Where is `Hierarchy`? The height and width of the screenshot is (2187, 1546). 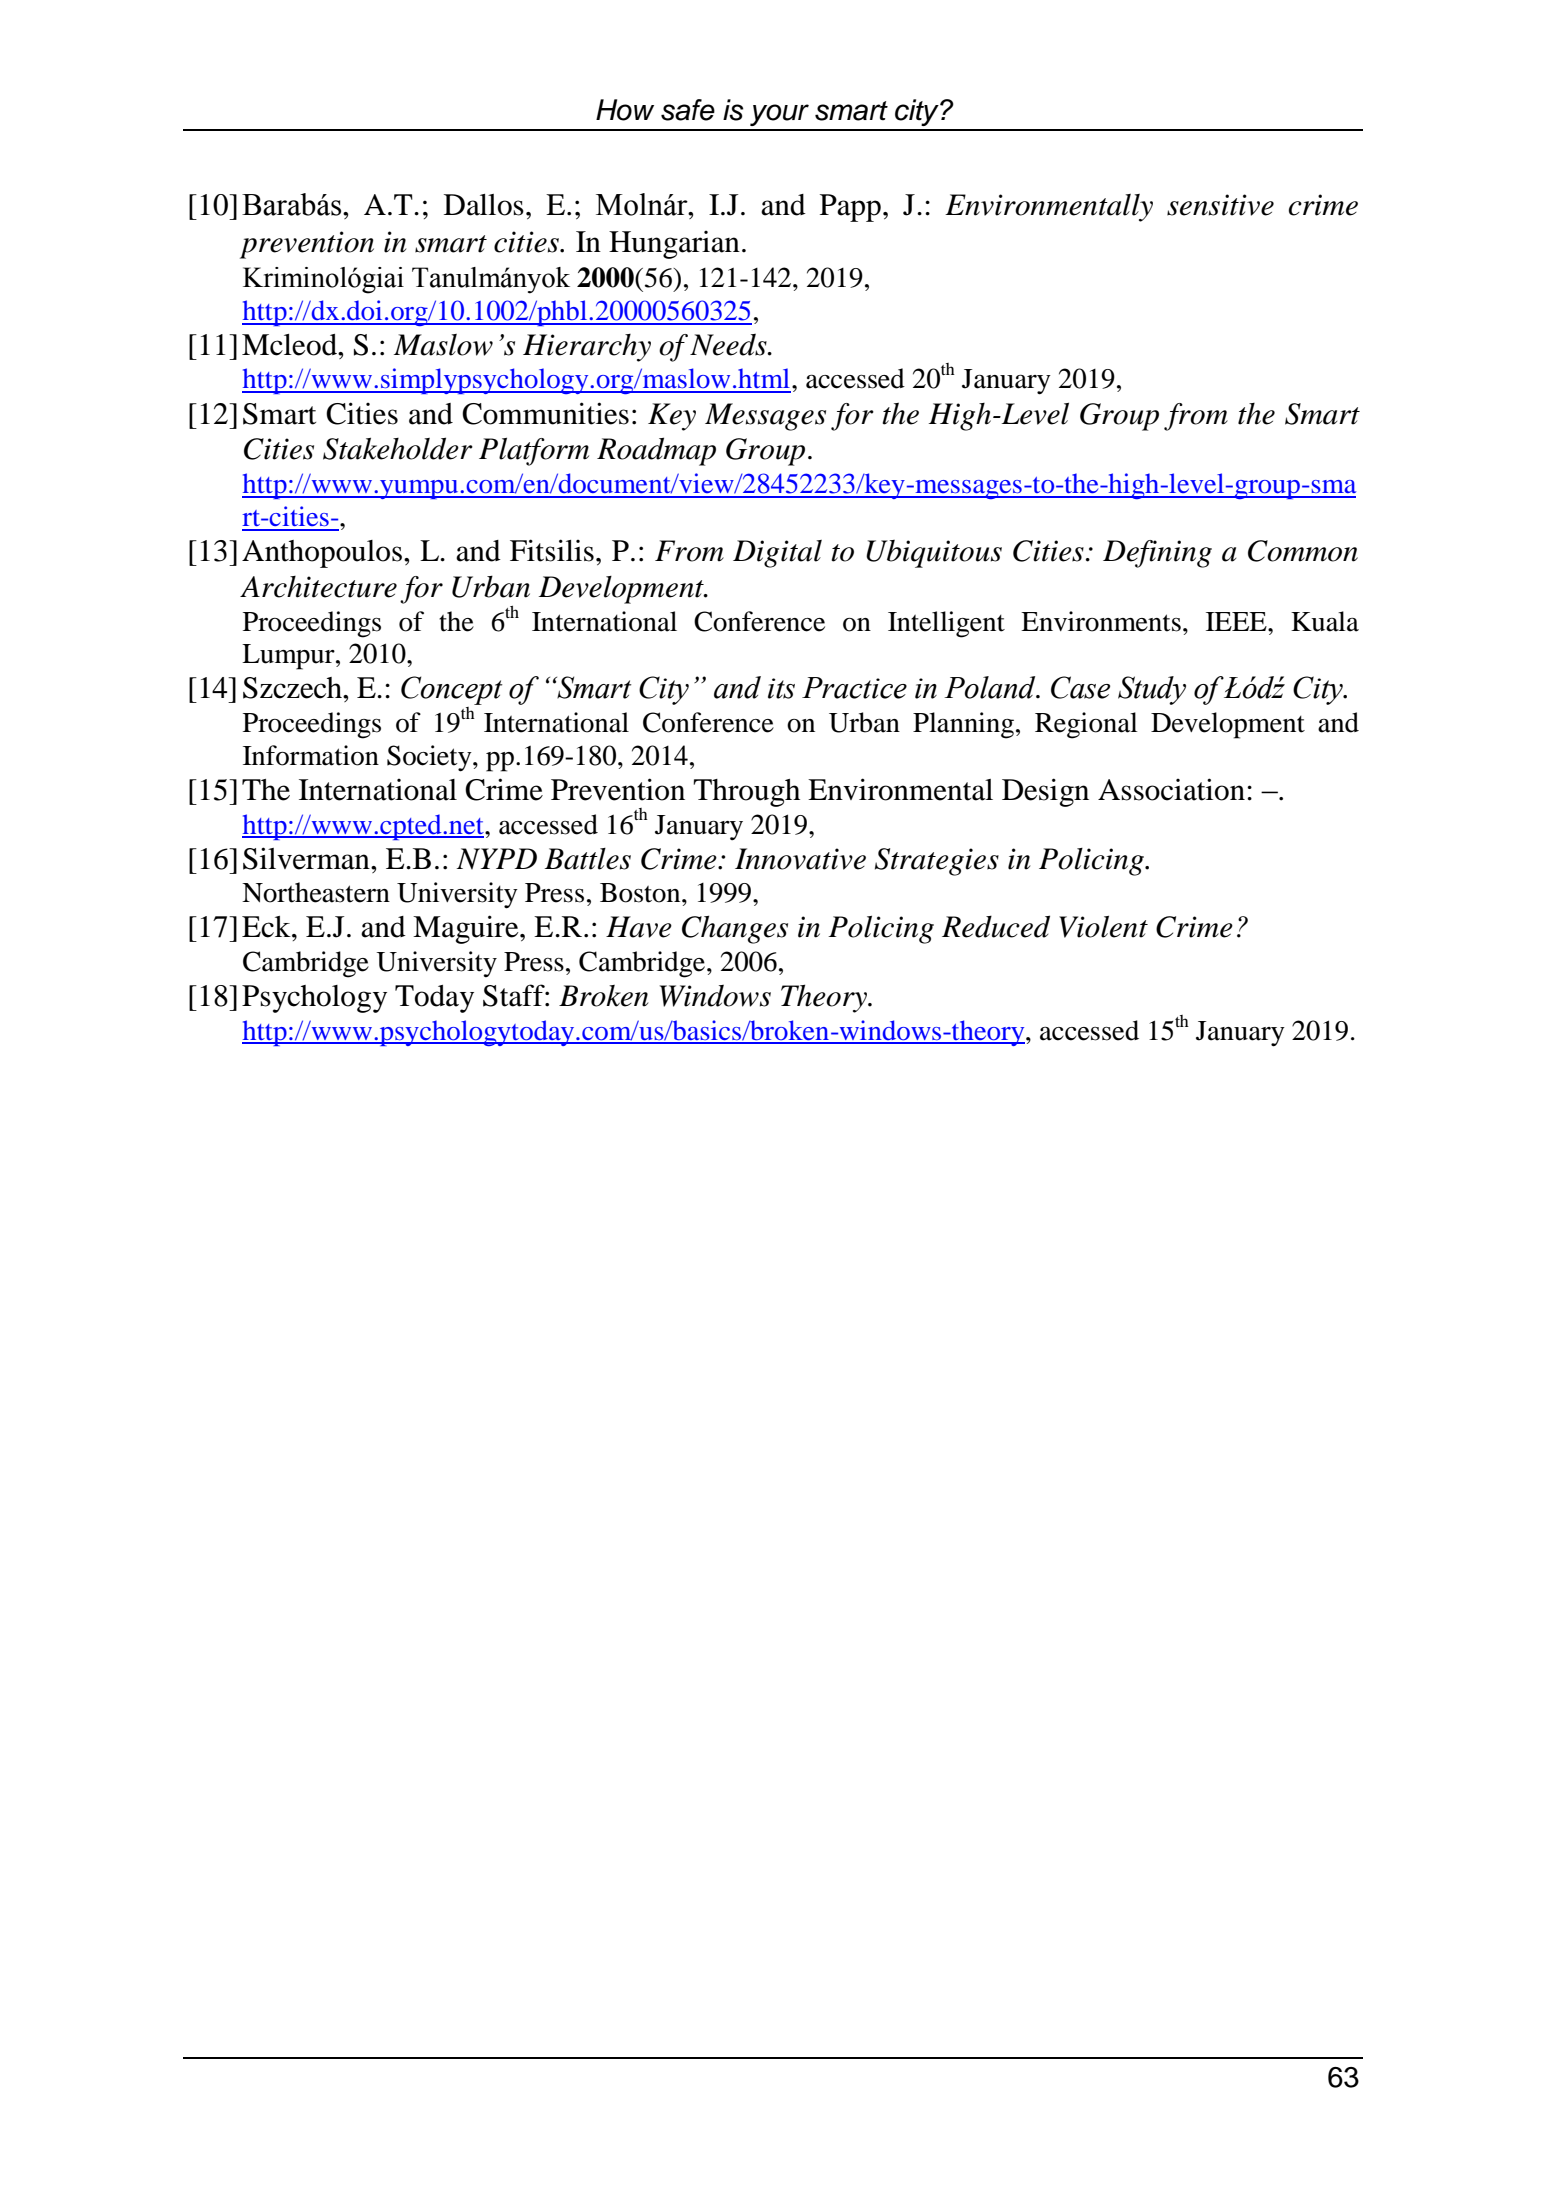
Hierarchy is located at coordinates (587, 348).
